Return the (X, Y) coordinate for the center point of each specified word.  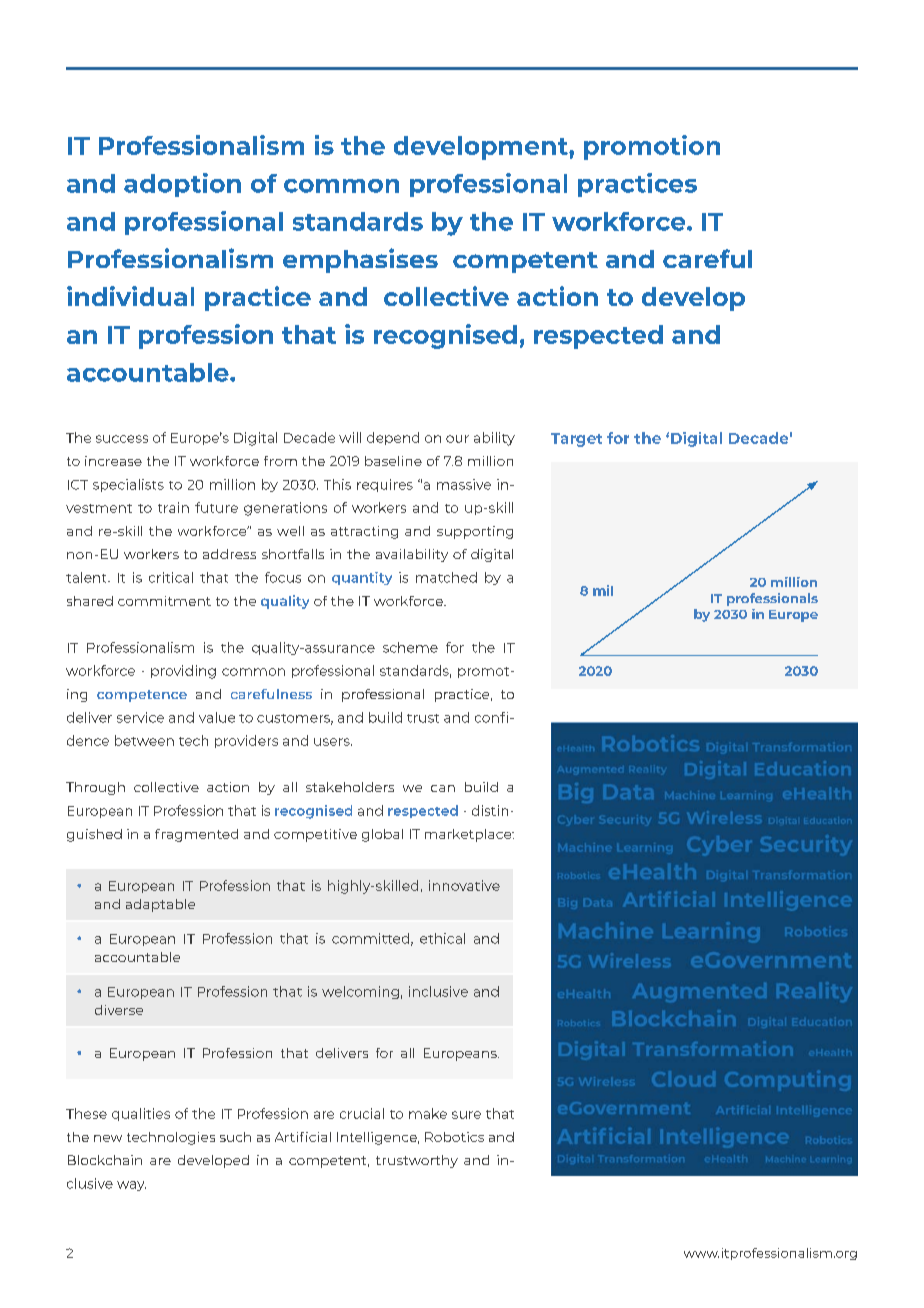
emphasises (360, 260)
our (457, 439)
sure (466, 1115)
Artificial (303, 1137)
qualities (141, 1114)
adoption (182, 185)
